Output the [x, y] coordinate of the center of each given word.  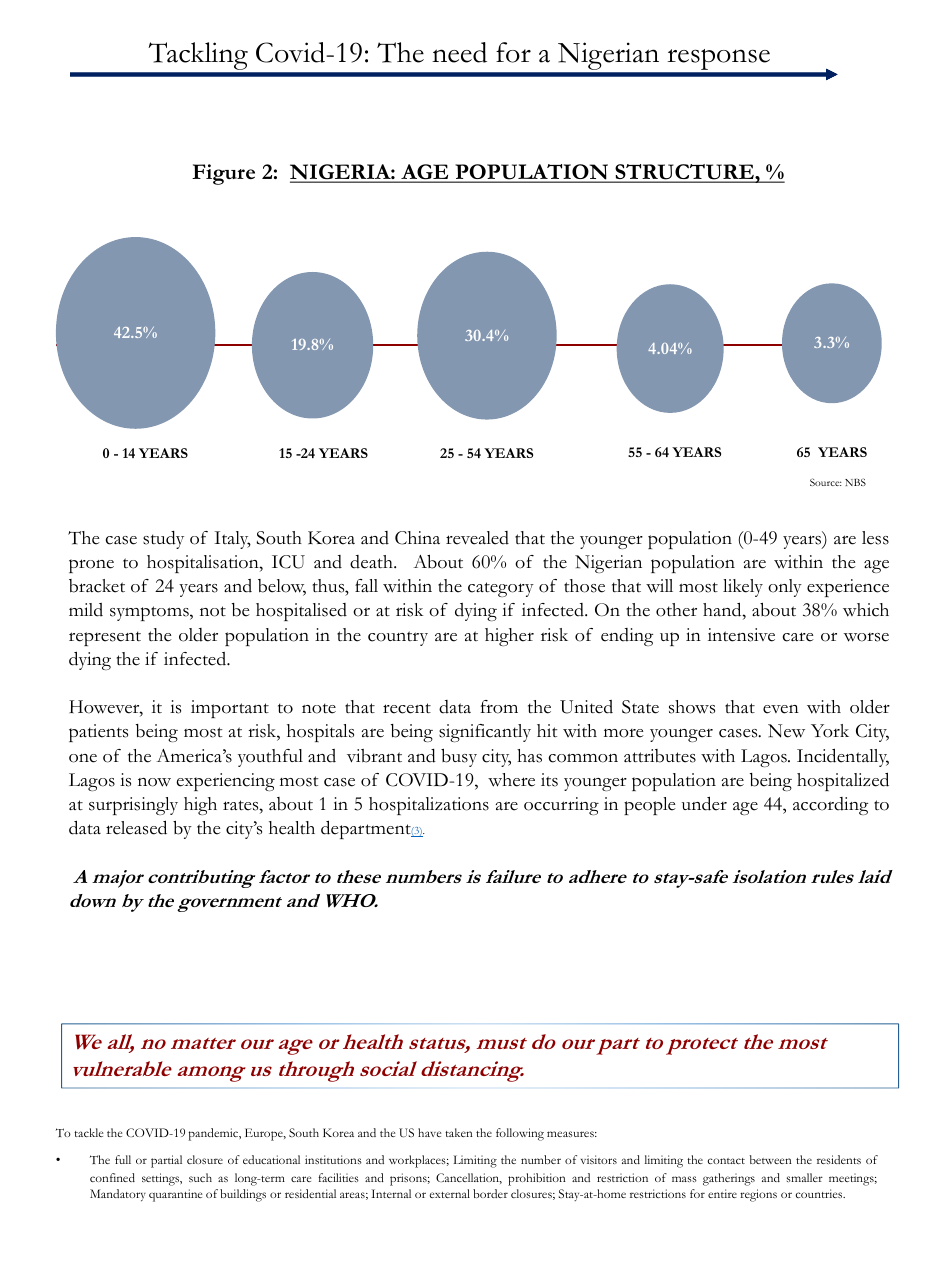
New [786, 731]
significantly [485, 733]
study [163, 540]
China [417, 538]
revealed [477, 538]
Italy [232, 540]
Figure [223, 174]
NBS [855, 482]
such [200, 1177]
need [459, 52]
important [230, 709]
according [830, 806]
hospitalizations [429, 806]
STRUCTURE [684, 173]
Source [826, 482]
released [136, 827]
